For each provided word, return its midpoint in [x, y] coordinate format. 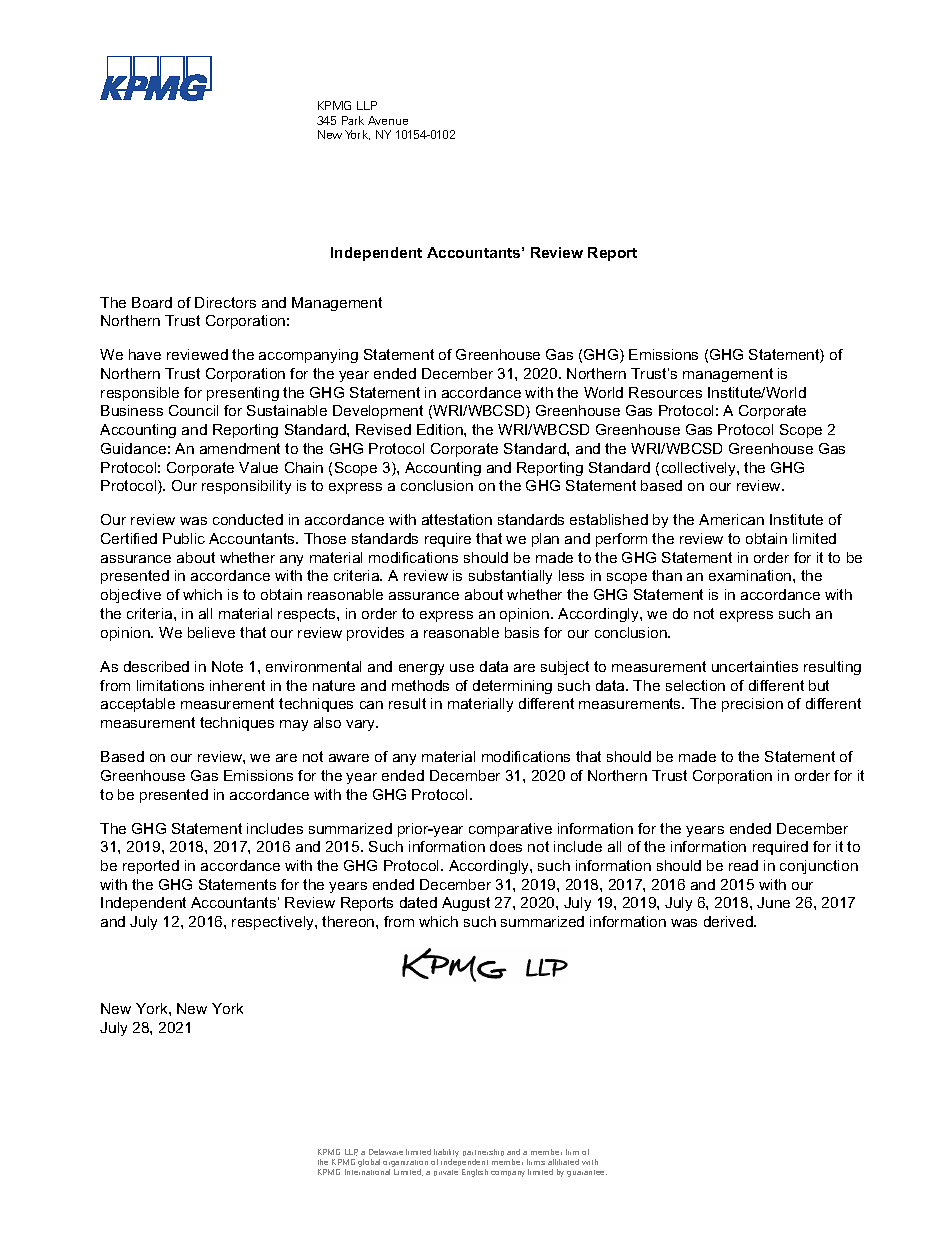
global [369, 1163]
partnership [483, 1154]
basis [522, 632]
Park [353, 120]
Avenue [388, 120]
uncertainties [755, 666]
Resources [665, 392]
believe [211, 632]
